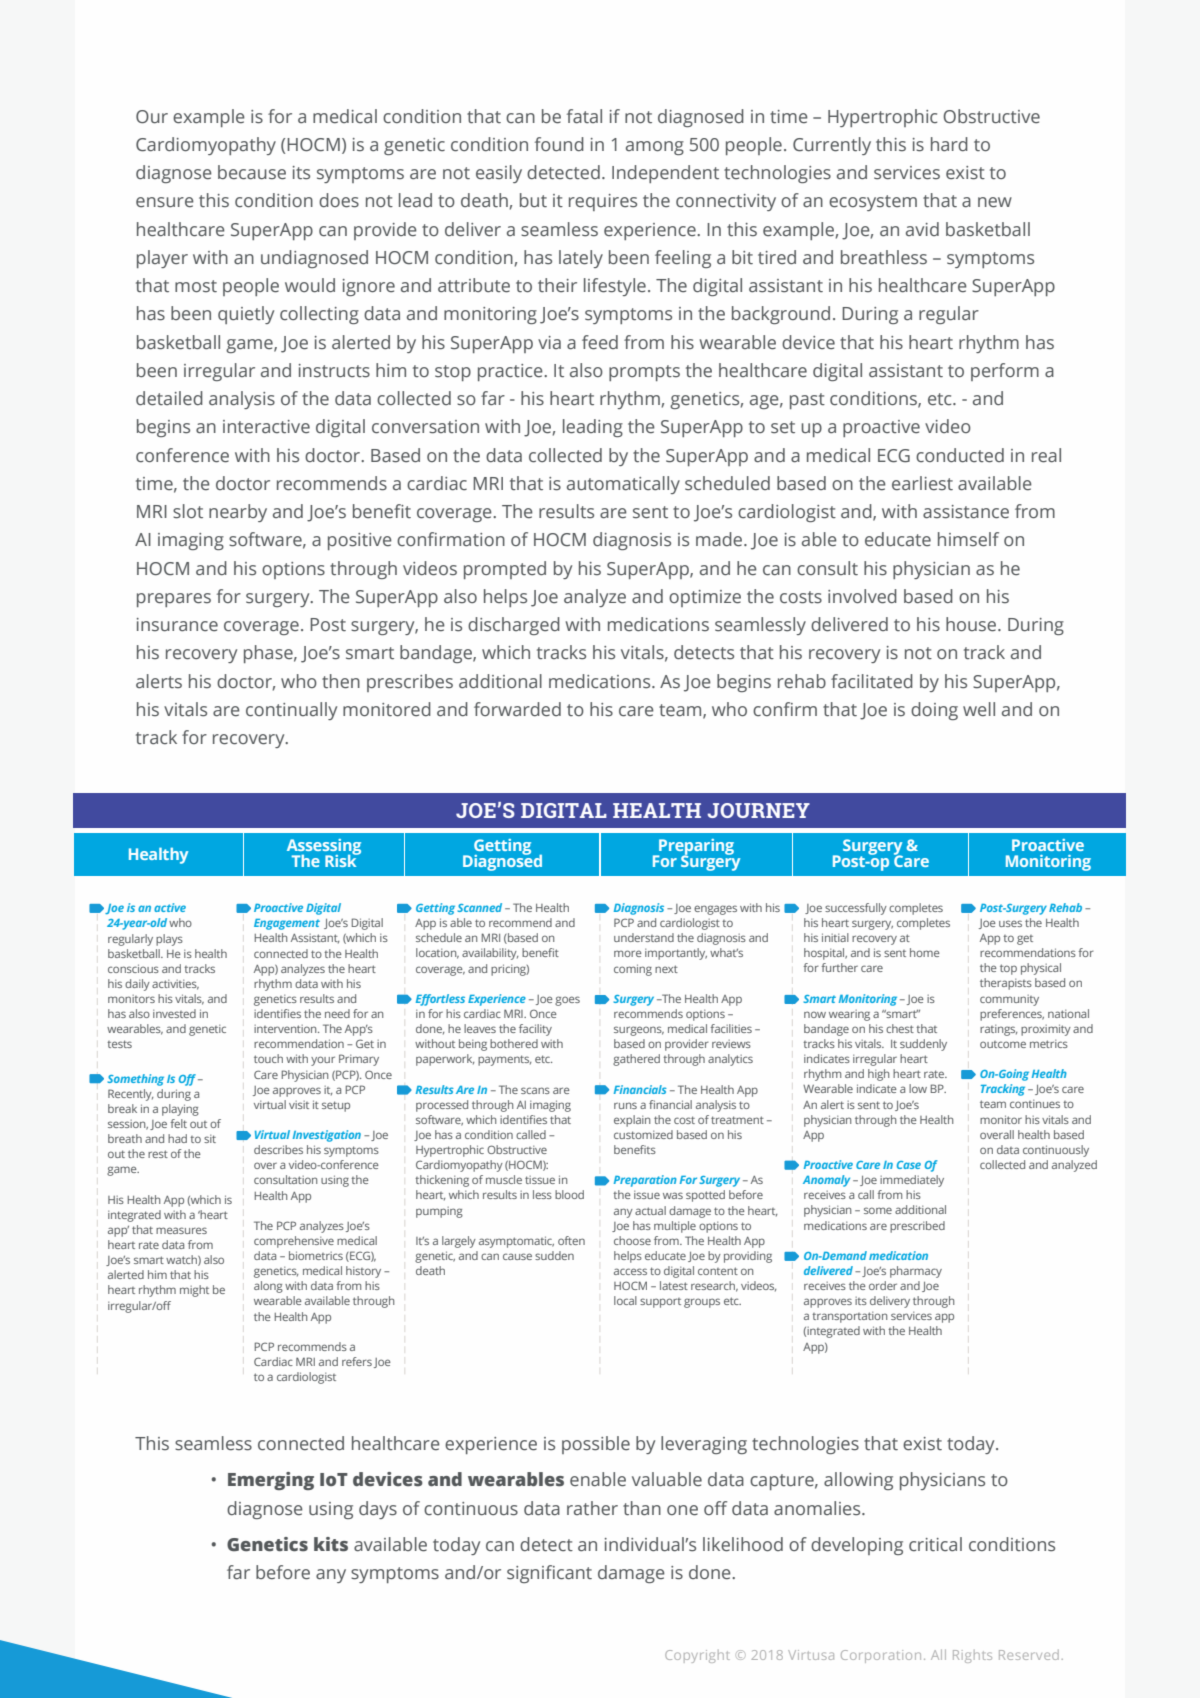 Image resolution: width=1200 pixels, height=1698 pixels. Describe the element at coordinates (331, 1544) in the screenshot. I see `kits` at that location.
